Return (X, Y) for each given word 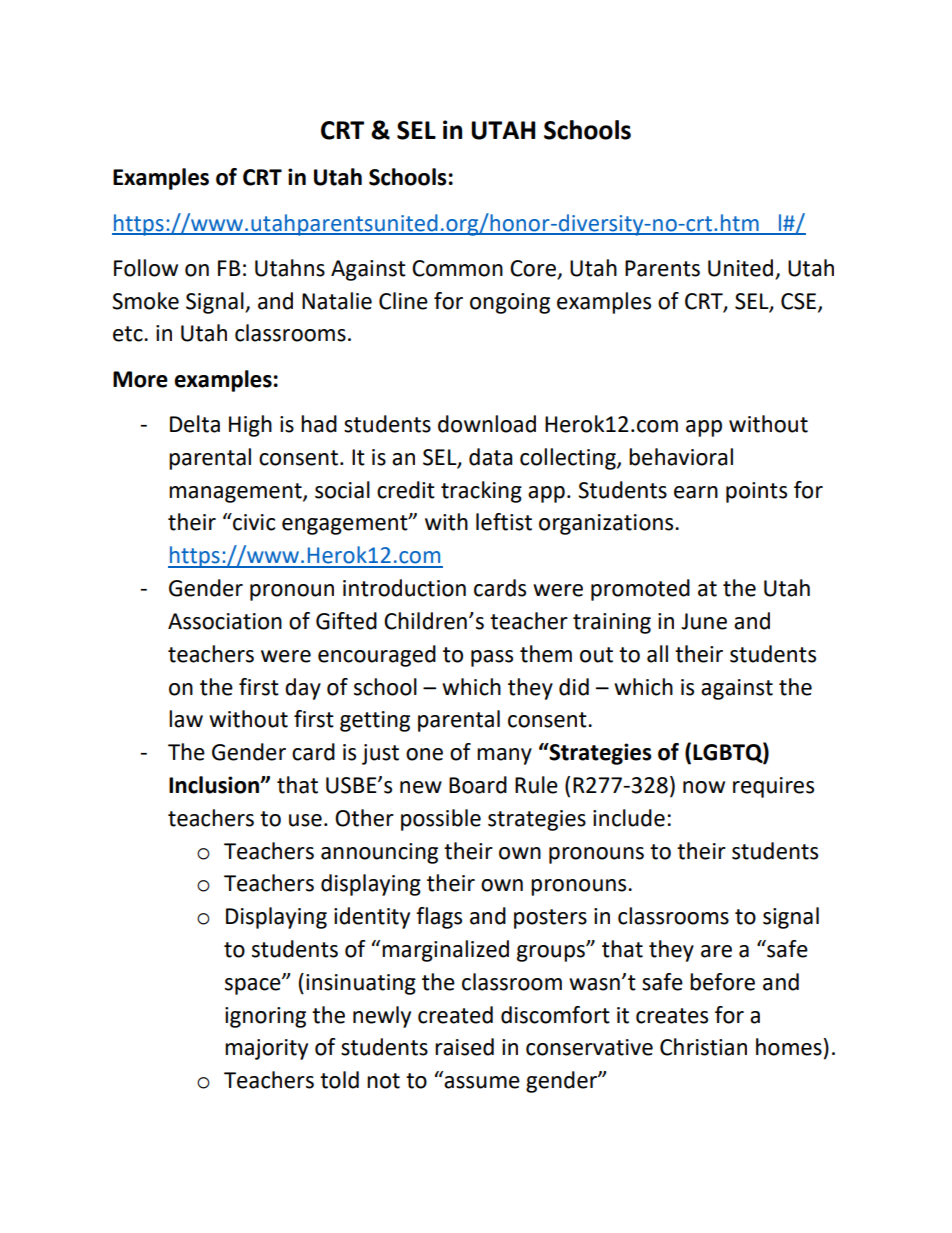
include (629, 818)
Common (457, 268)
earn (696, 492)
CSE (800, 302)
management (236, 493)
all (657, 654)
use (305, 820)
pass (492, 658)
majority (266, 1049)
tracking (481, 492)
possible (441, 820)
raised (464, 1047)
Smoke (145, 301)
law (186, 719)
